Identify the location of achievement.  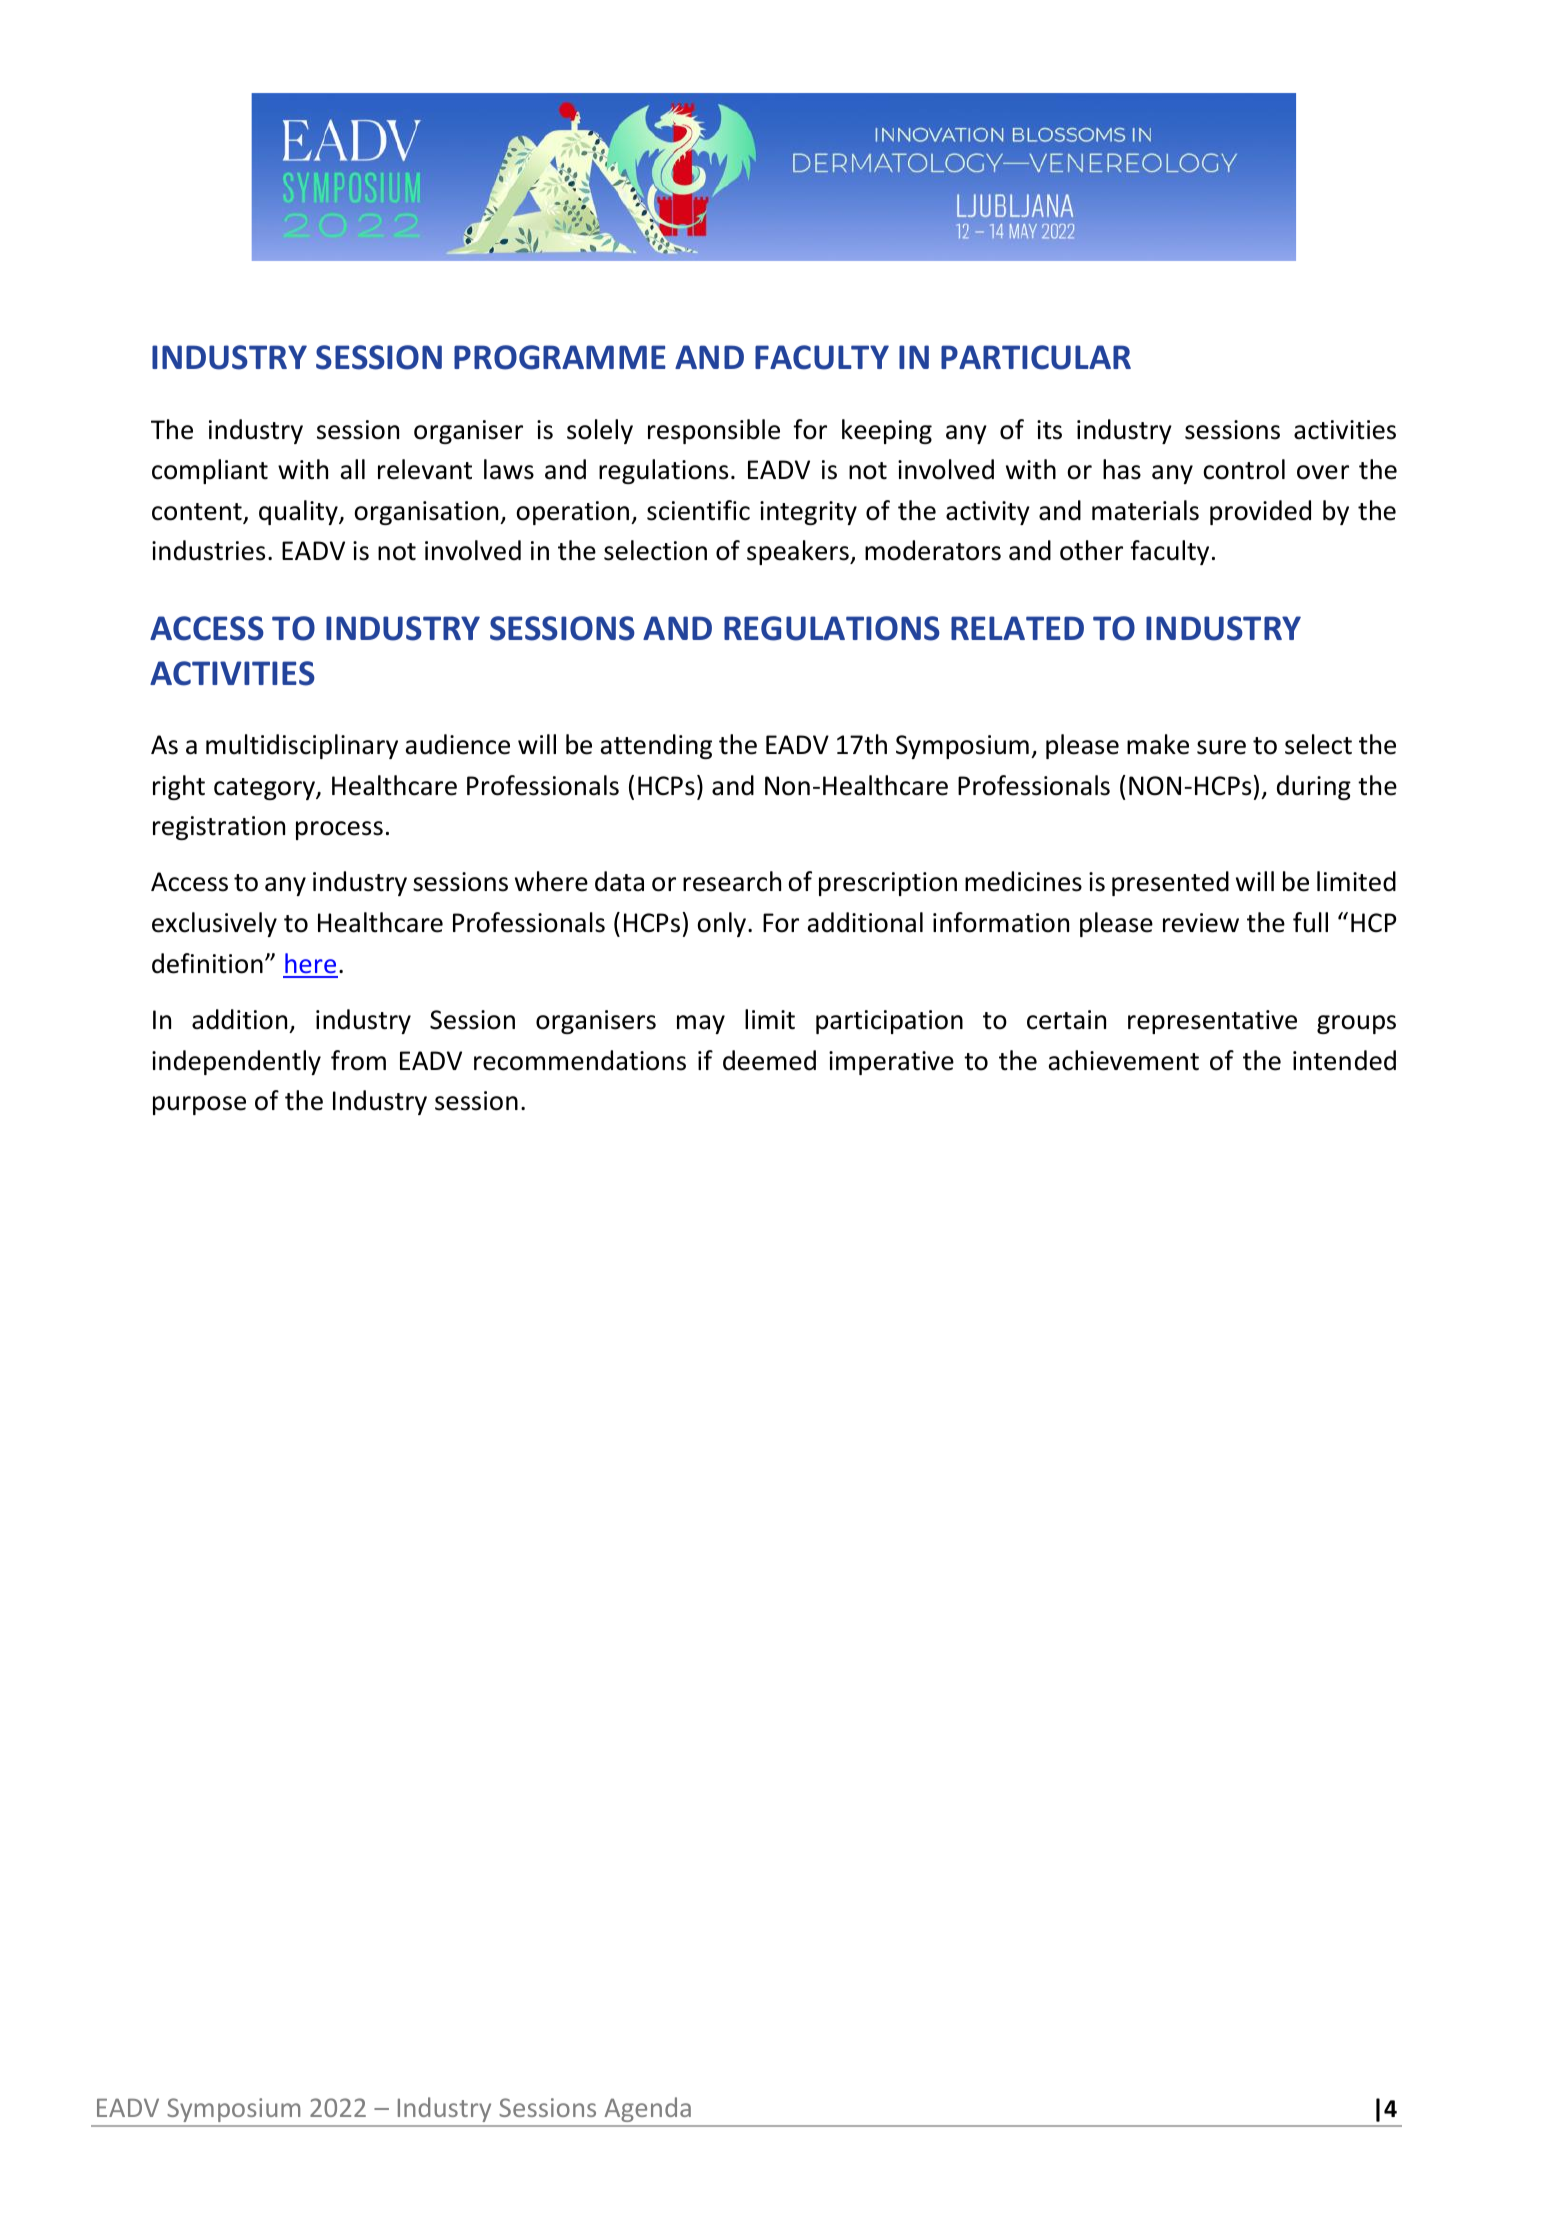
(1124, 1060).
